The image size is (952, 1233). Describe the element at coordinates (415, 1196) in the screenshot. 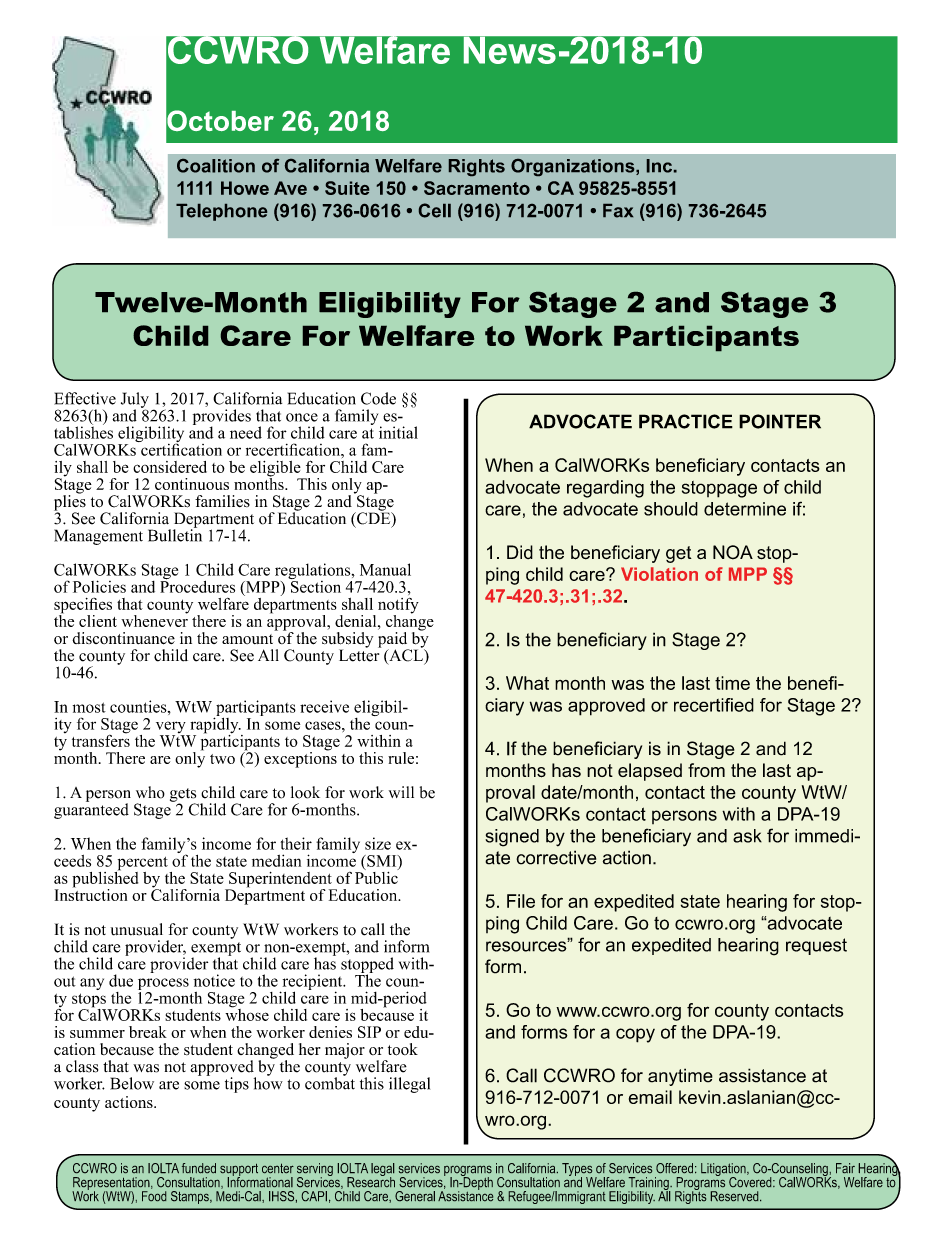

I see `General` at that location.
